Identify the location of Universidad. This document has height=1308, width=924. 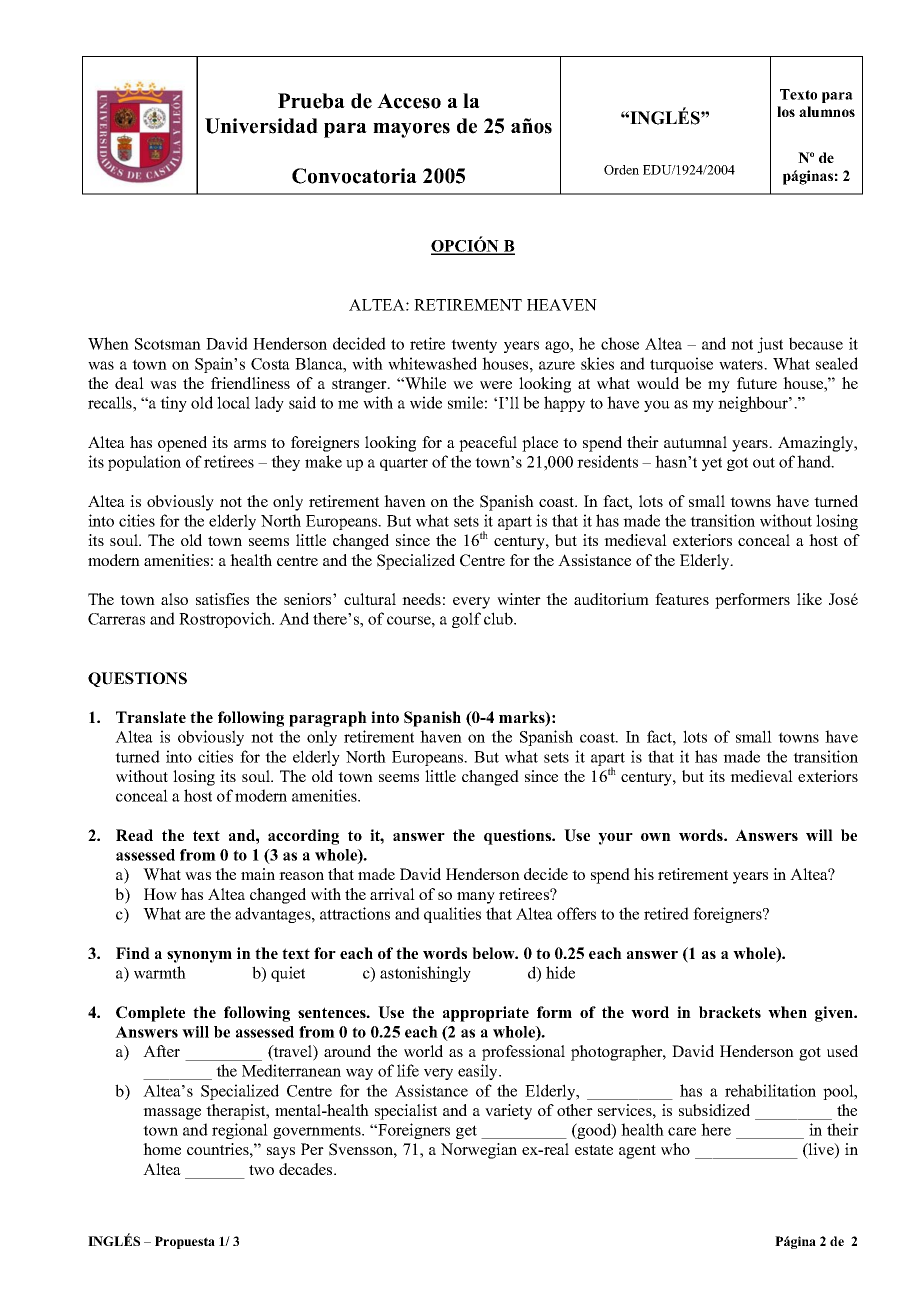
(261, 126).
